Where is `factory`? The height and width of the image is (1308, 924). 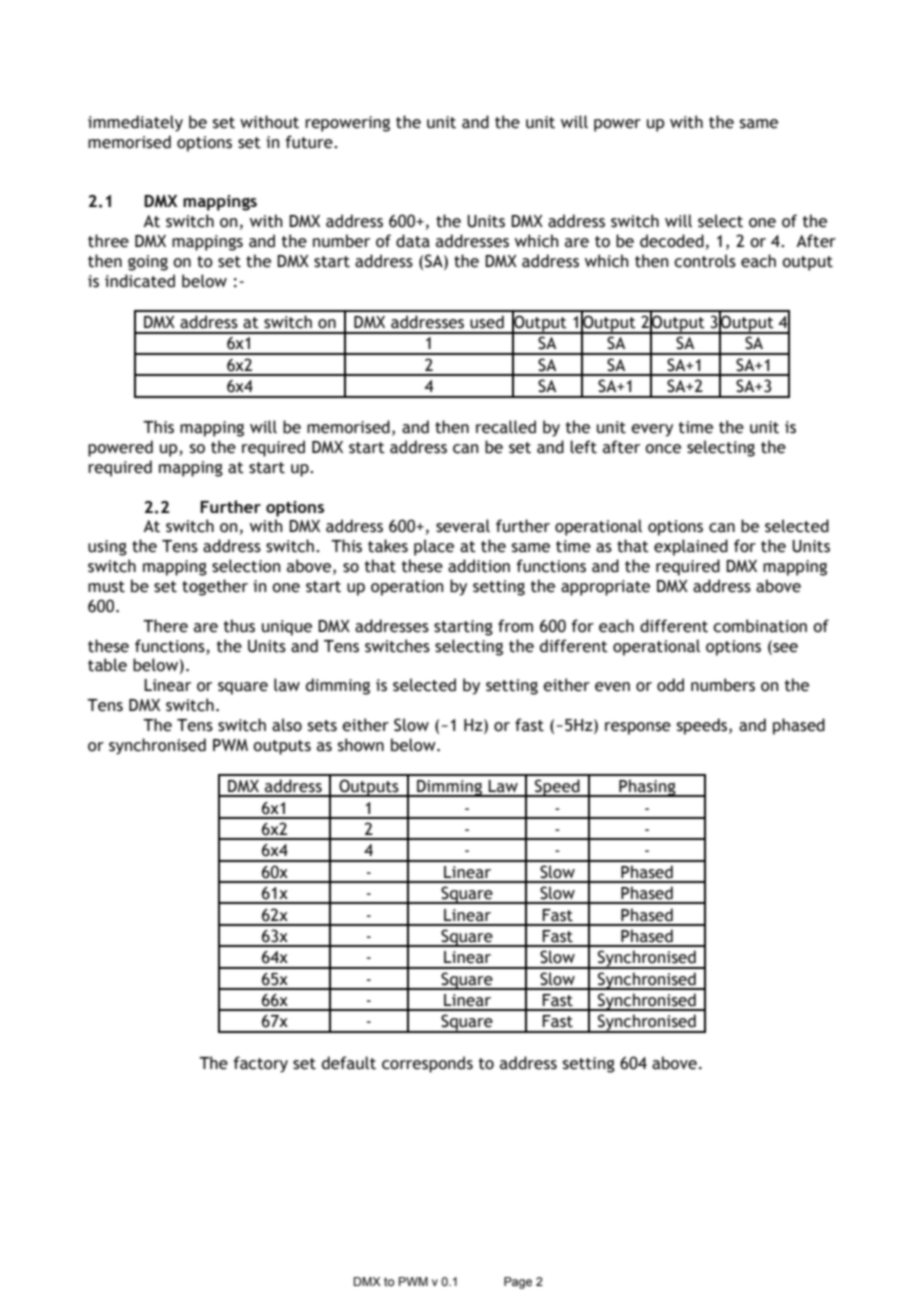 factory is located at coordinates (261, 1064).
